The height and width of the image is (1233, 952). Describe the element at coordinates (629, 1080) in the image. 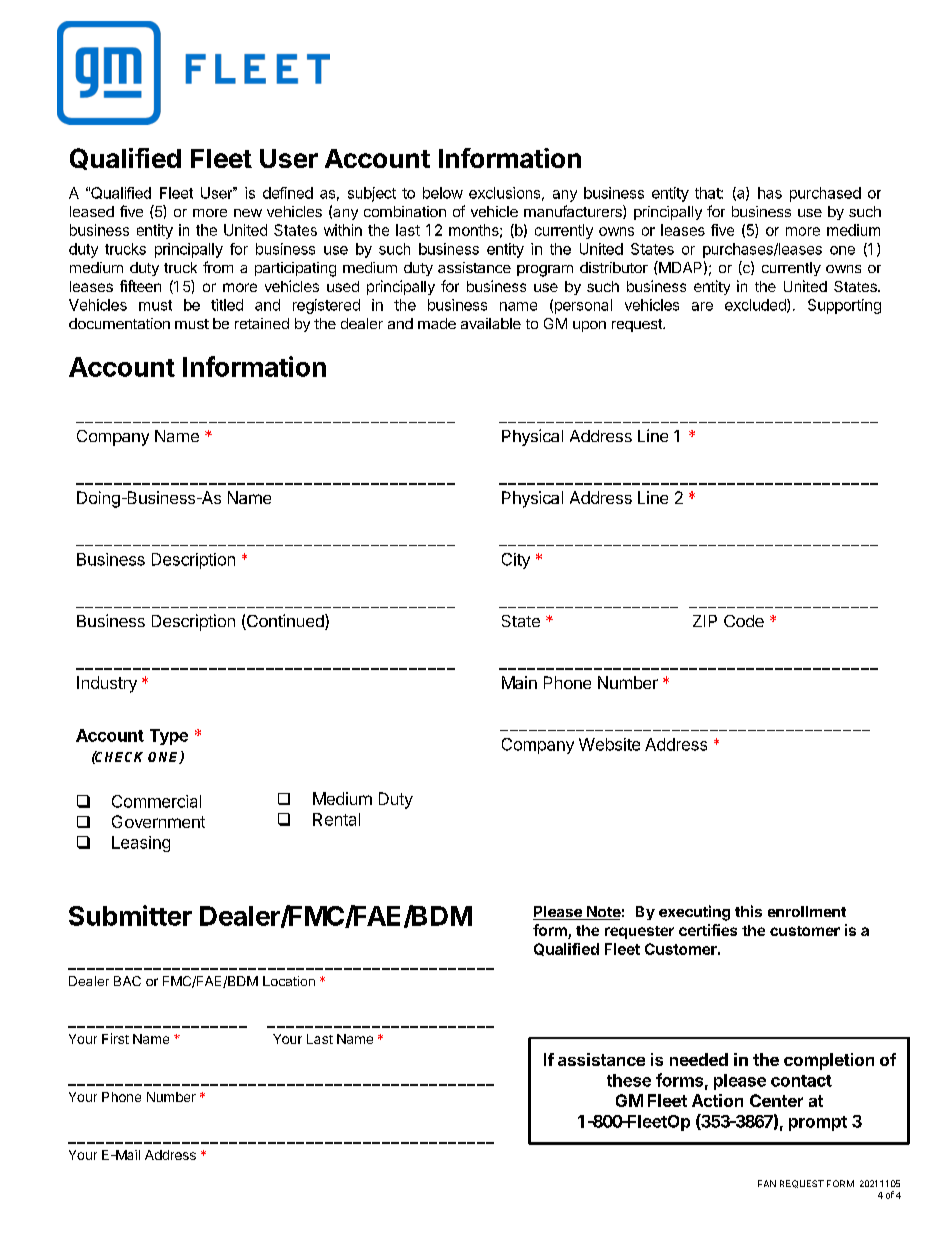

I see `these` at that location.
